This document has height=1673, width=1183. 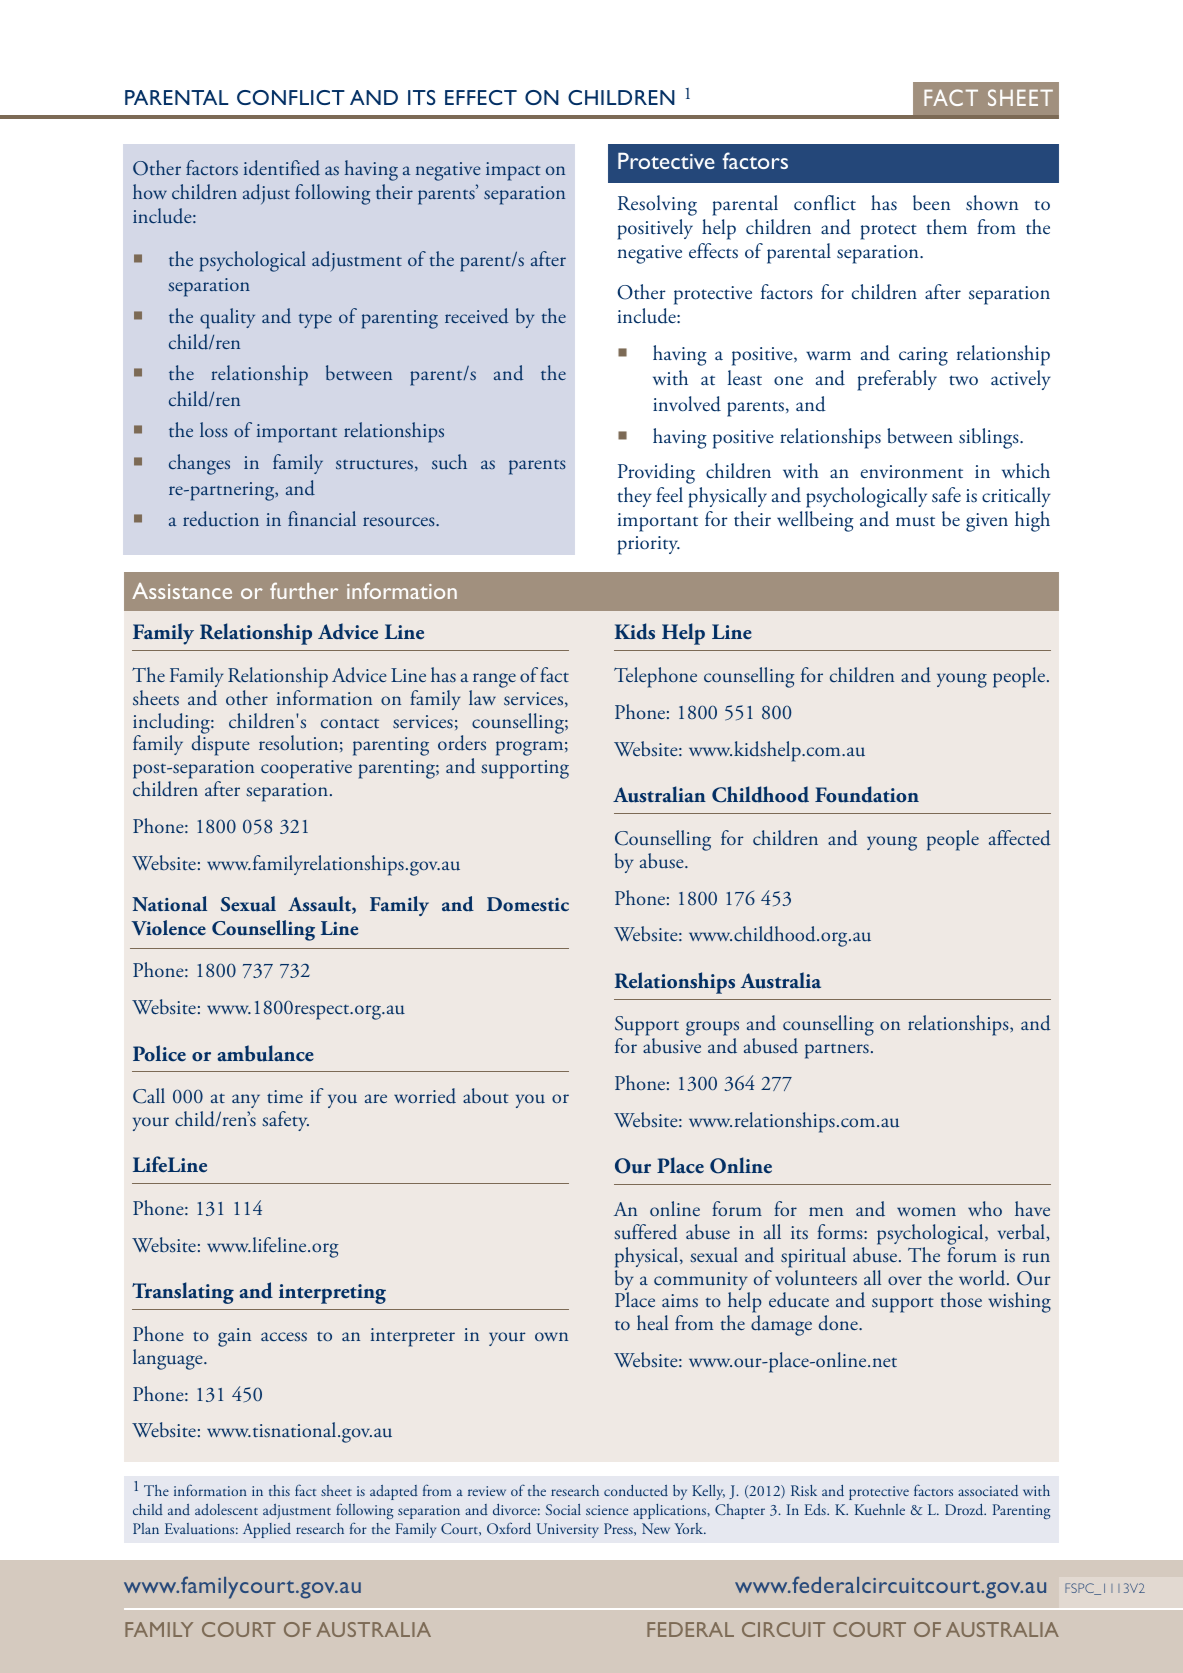 I want to click on identified, so click(x=282, y=168).
